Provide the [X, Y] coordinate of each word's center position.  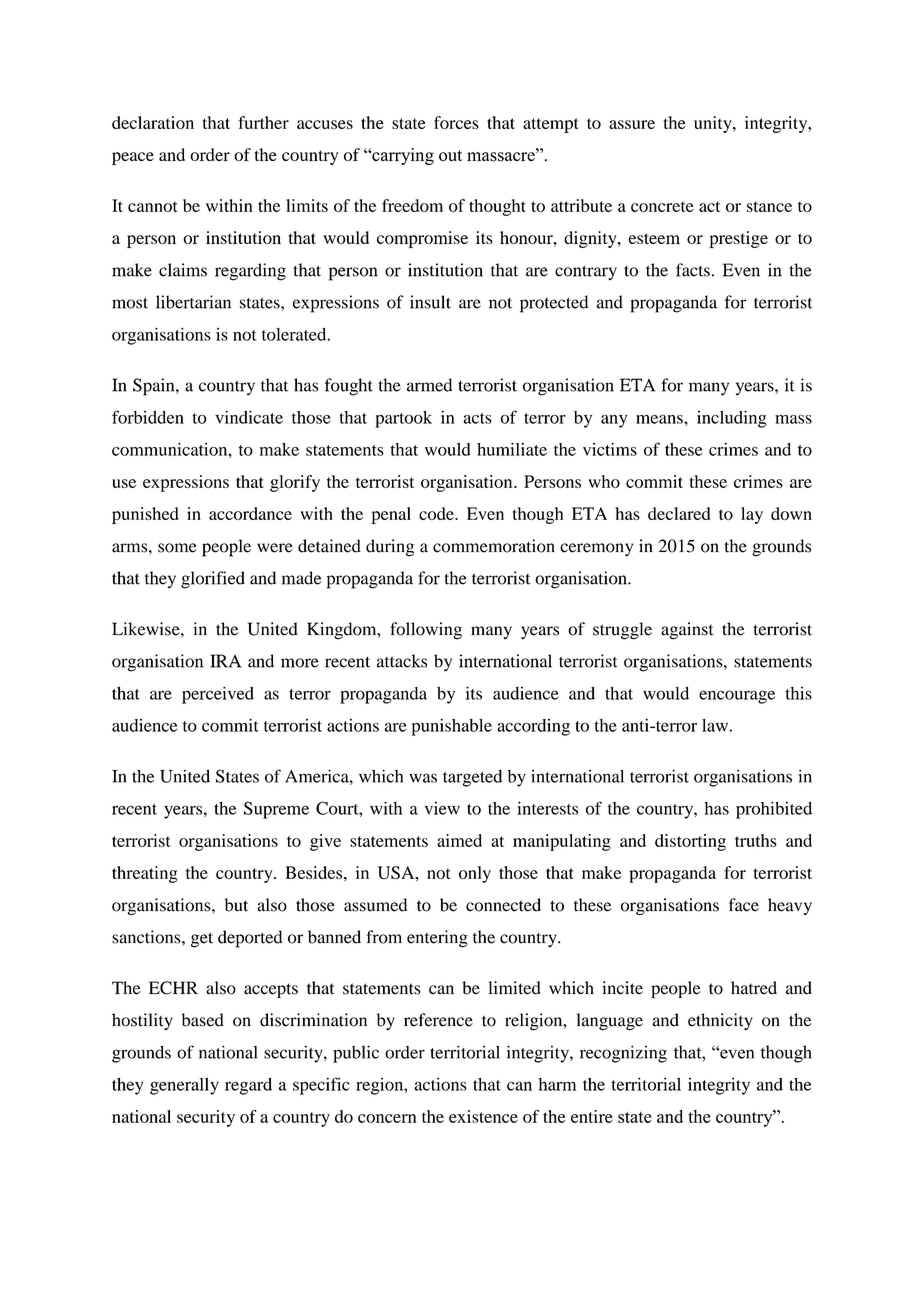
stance [769, 206]
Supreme [276, 810]
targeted [472, 778]
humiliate [512, 449]
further [263, 122]
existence [483, 1116]
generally [184, 1086]
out [450, 156]
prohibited [774, 810]
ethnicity [720, 1021]
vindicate [249, 417]
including [732, 419]
